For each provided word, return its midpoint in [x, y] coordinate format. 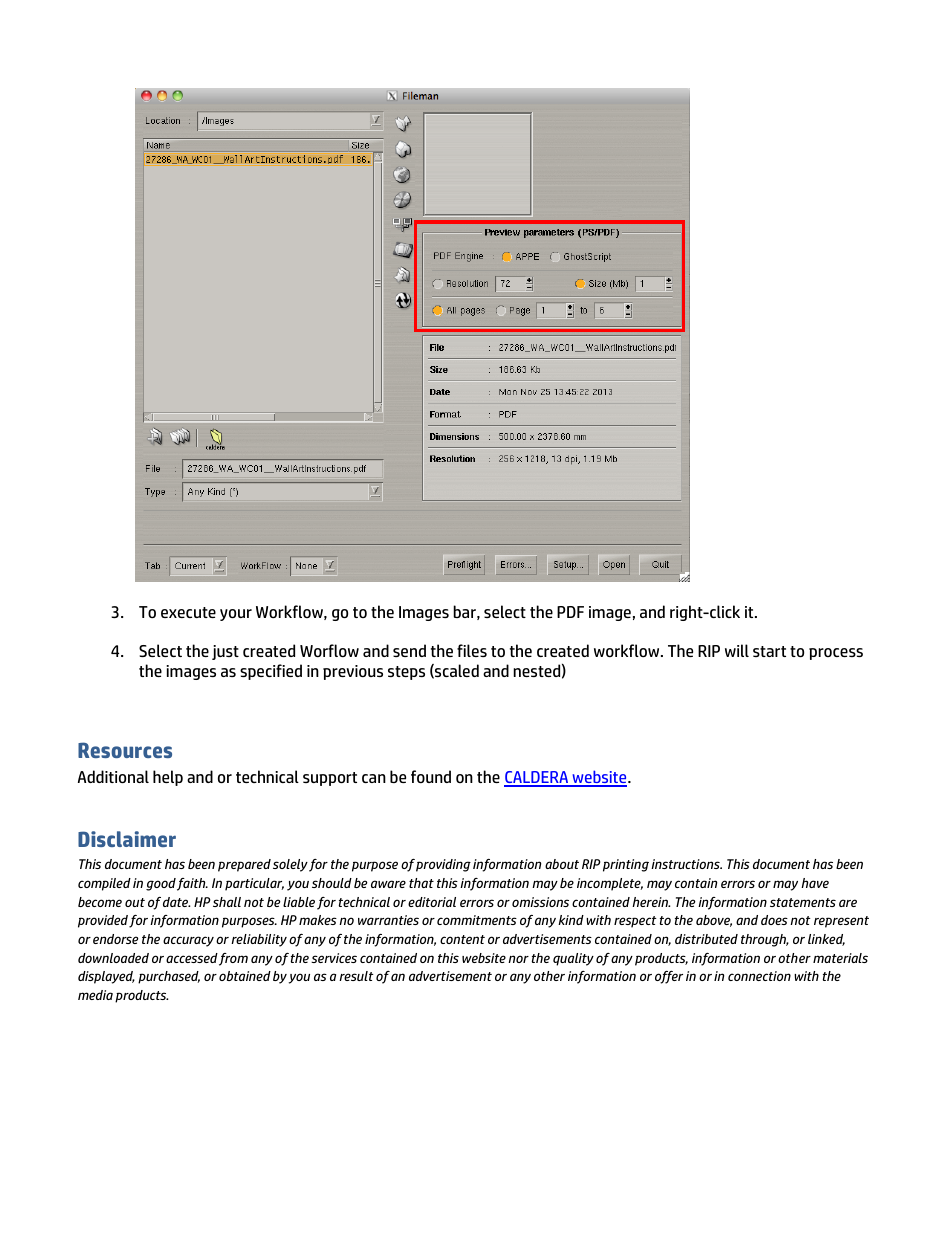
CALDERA [537, 778]
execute [188, 612]
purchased [169, 977]
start [769, 651]
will [737, 650]
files [472, 650]
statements [803, 902]
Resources [125, 750]
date [176, 902]
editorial [432, 902]
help [168, 778]
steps [406, 673]
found [431, 776]
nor [518, 959]
